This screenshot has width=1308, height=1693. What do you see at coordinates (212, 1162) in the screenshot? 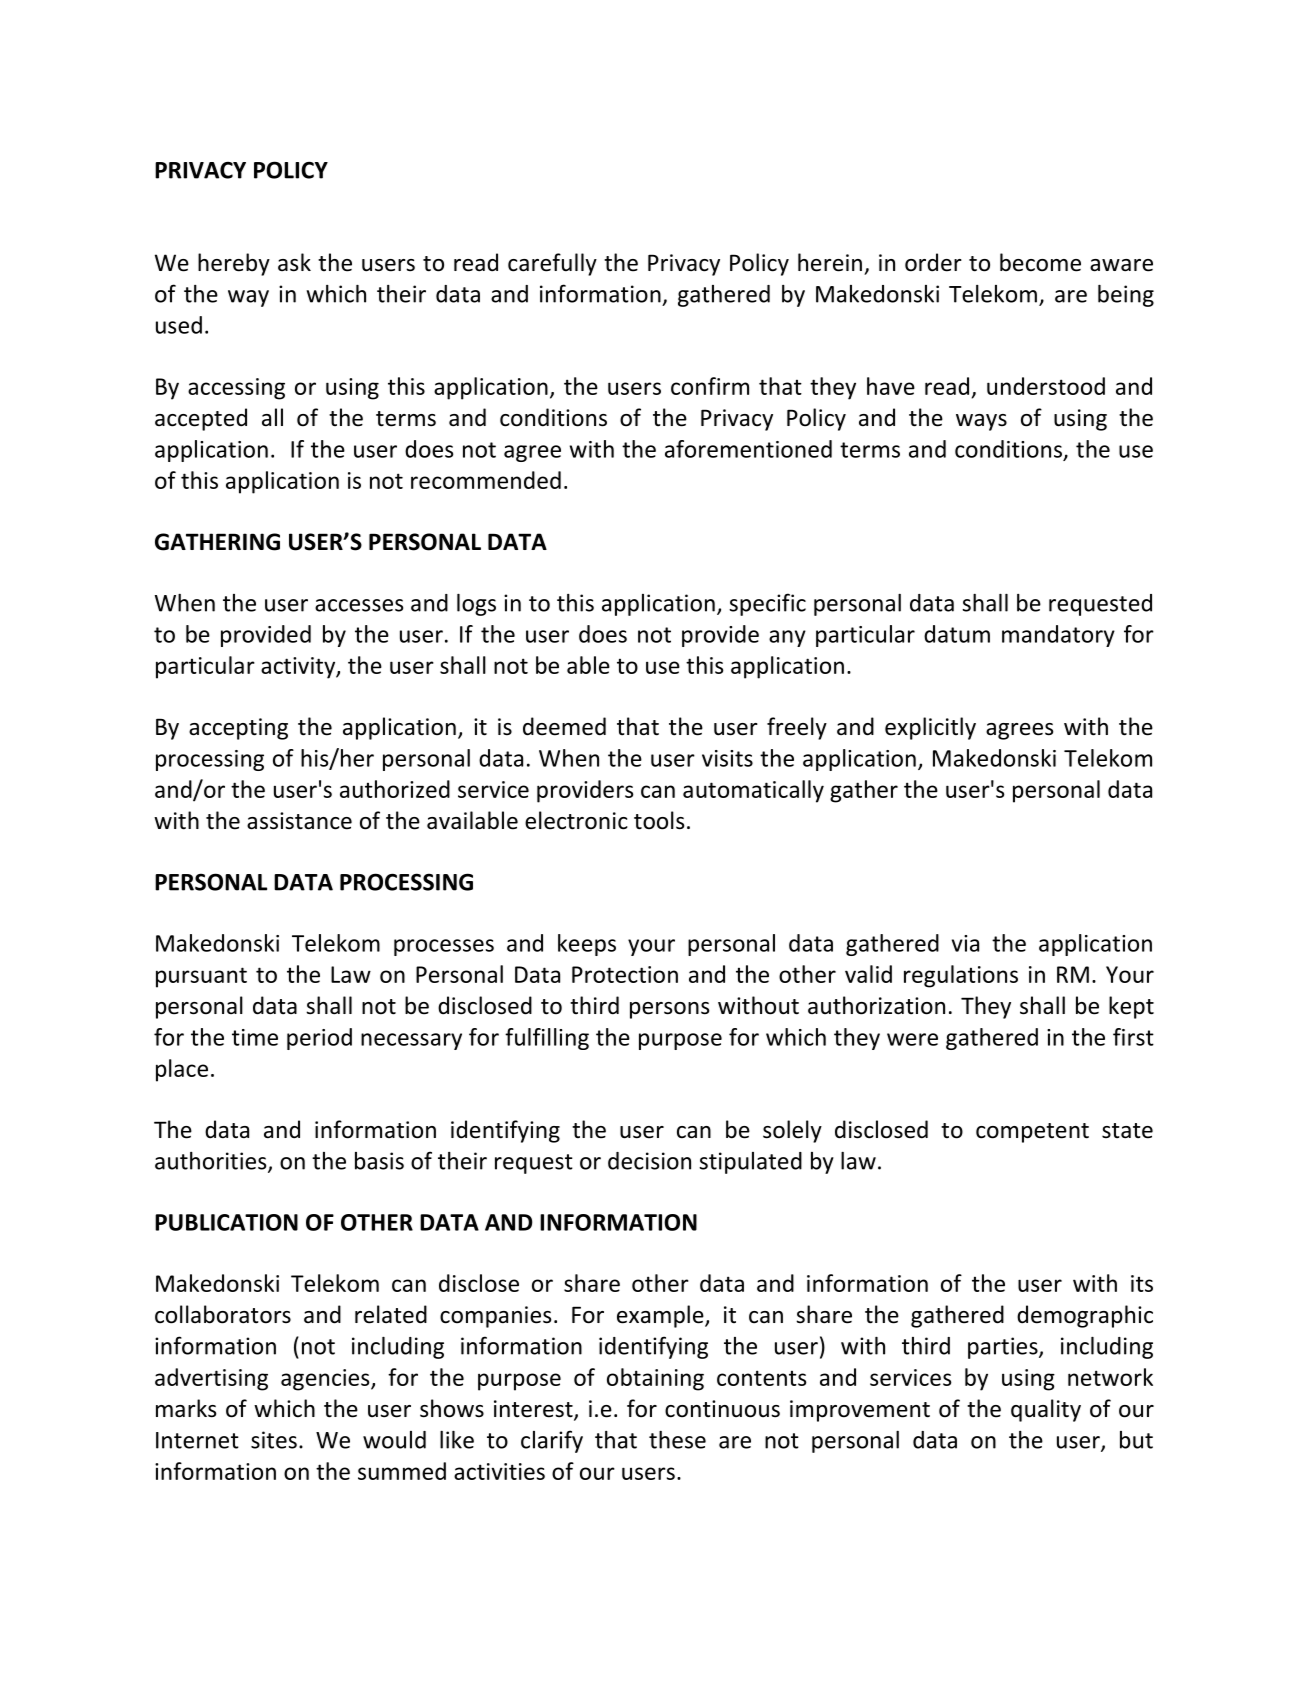
I see `authorities` at bounding box center [212, 1162].
